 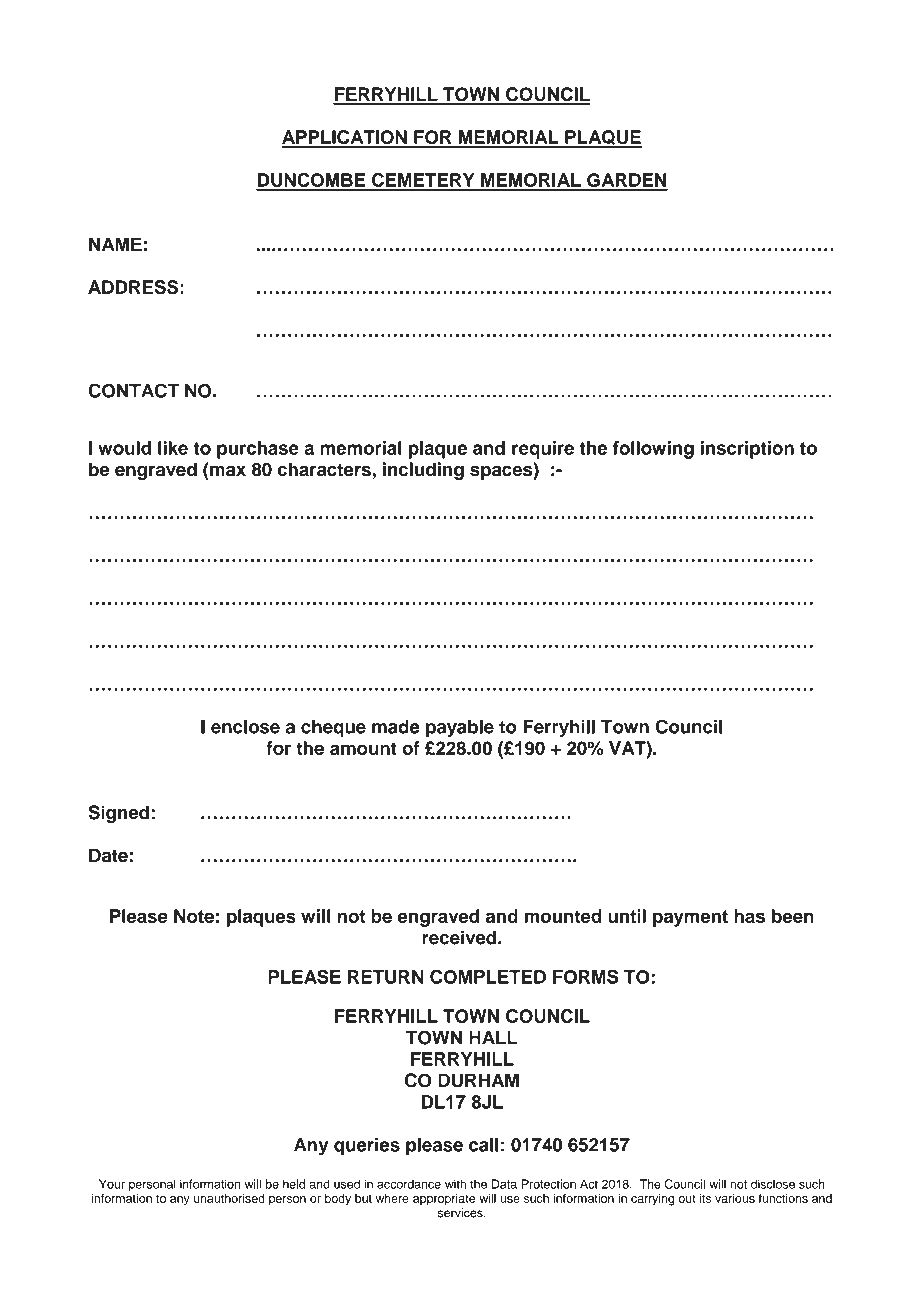 I want to click on following, so click(x=653, y=450).
